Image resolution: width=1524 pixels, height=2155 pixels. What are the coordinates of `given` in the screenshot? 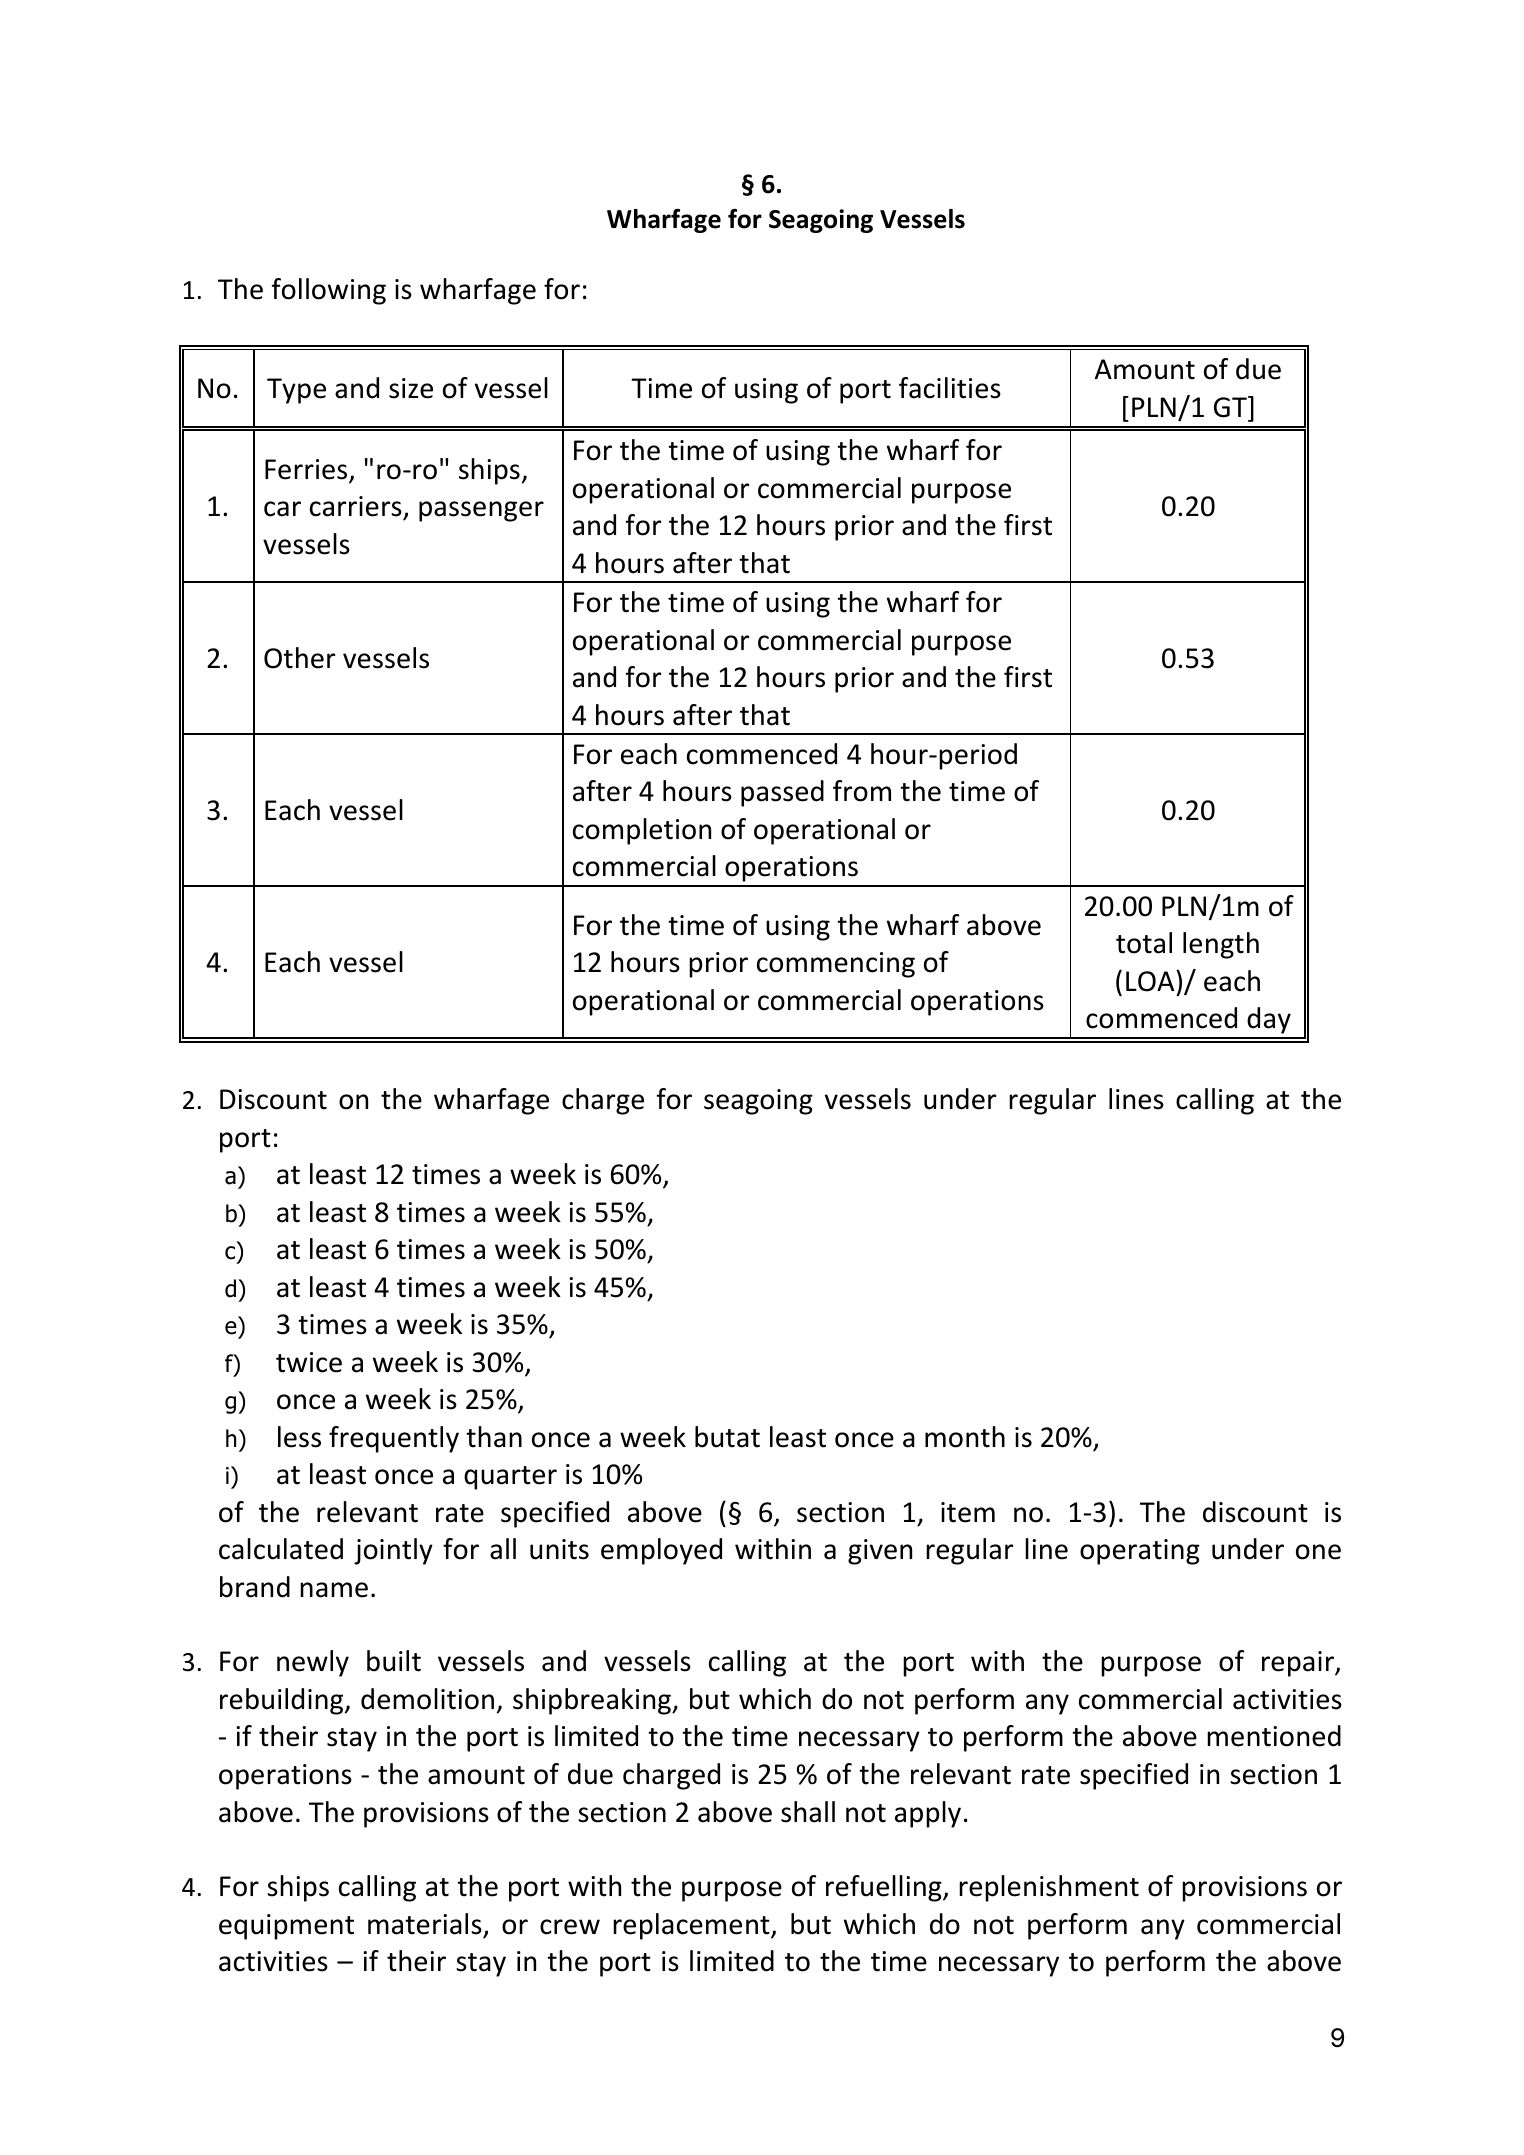 It's located at (880, 1552).
